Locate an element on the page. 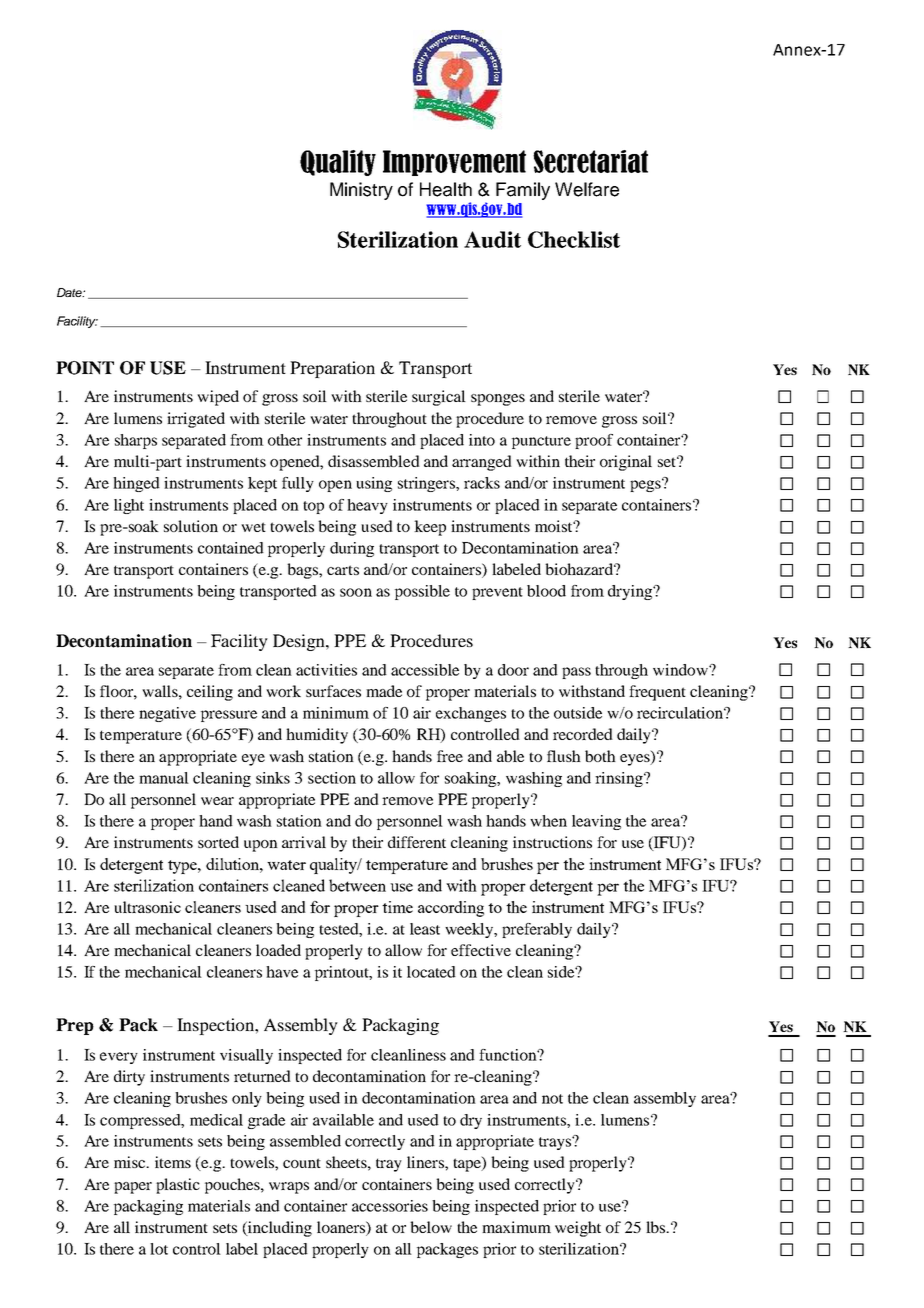  Welfare is located at coordinates (587, 189).
